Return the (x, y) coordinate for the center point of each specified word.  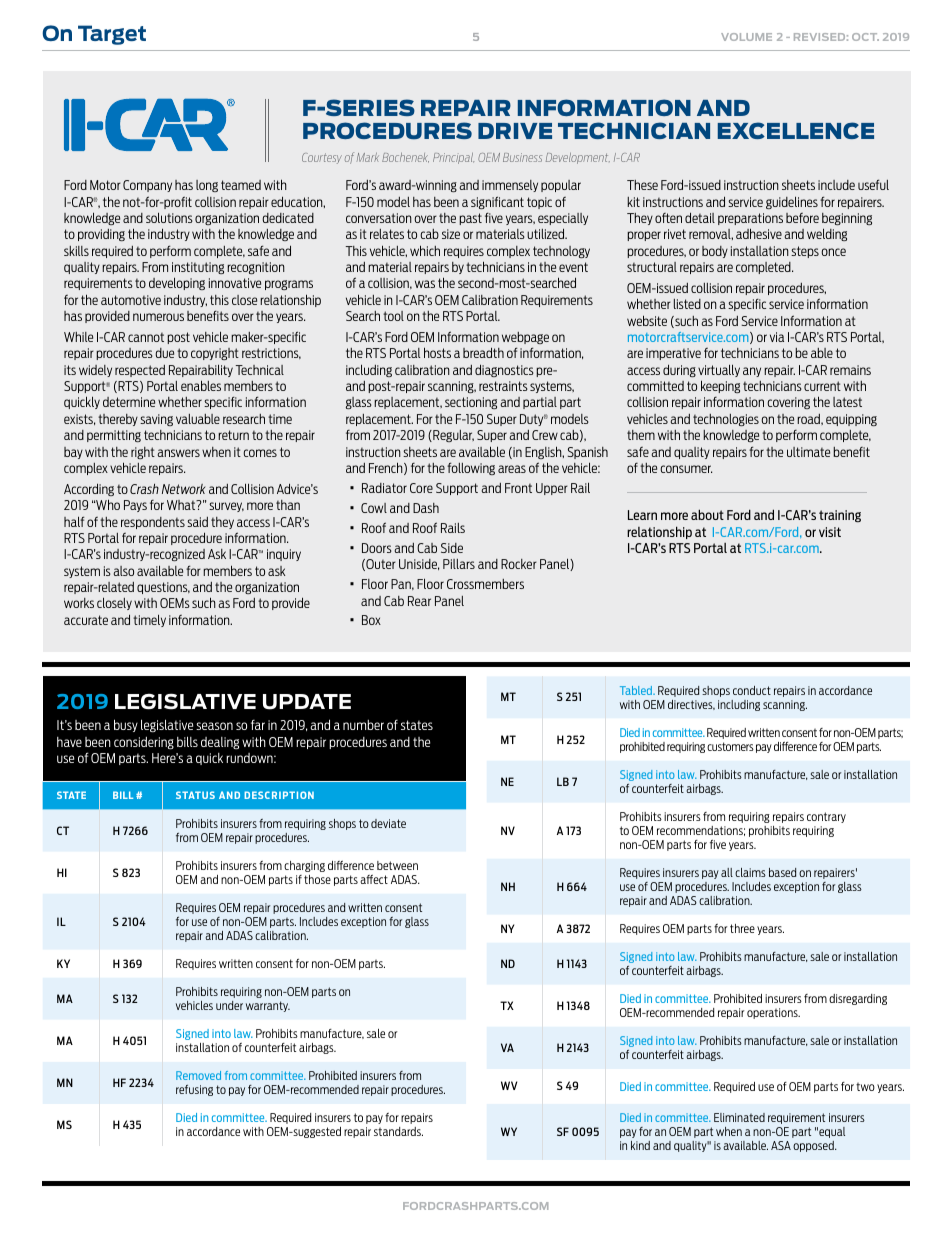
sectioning (471, 403)
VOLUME (746, 37)
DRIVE (515, 131)
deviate (388, 823)
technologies (726, 420)
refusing (194, 1090)
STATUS (195, 795)
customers (730, 746)
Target (112, 35)
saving (156, 420)
